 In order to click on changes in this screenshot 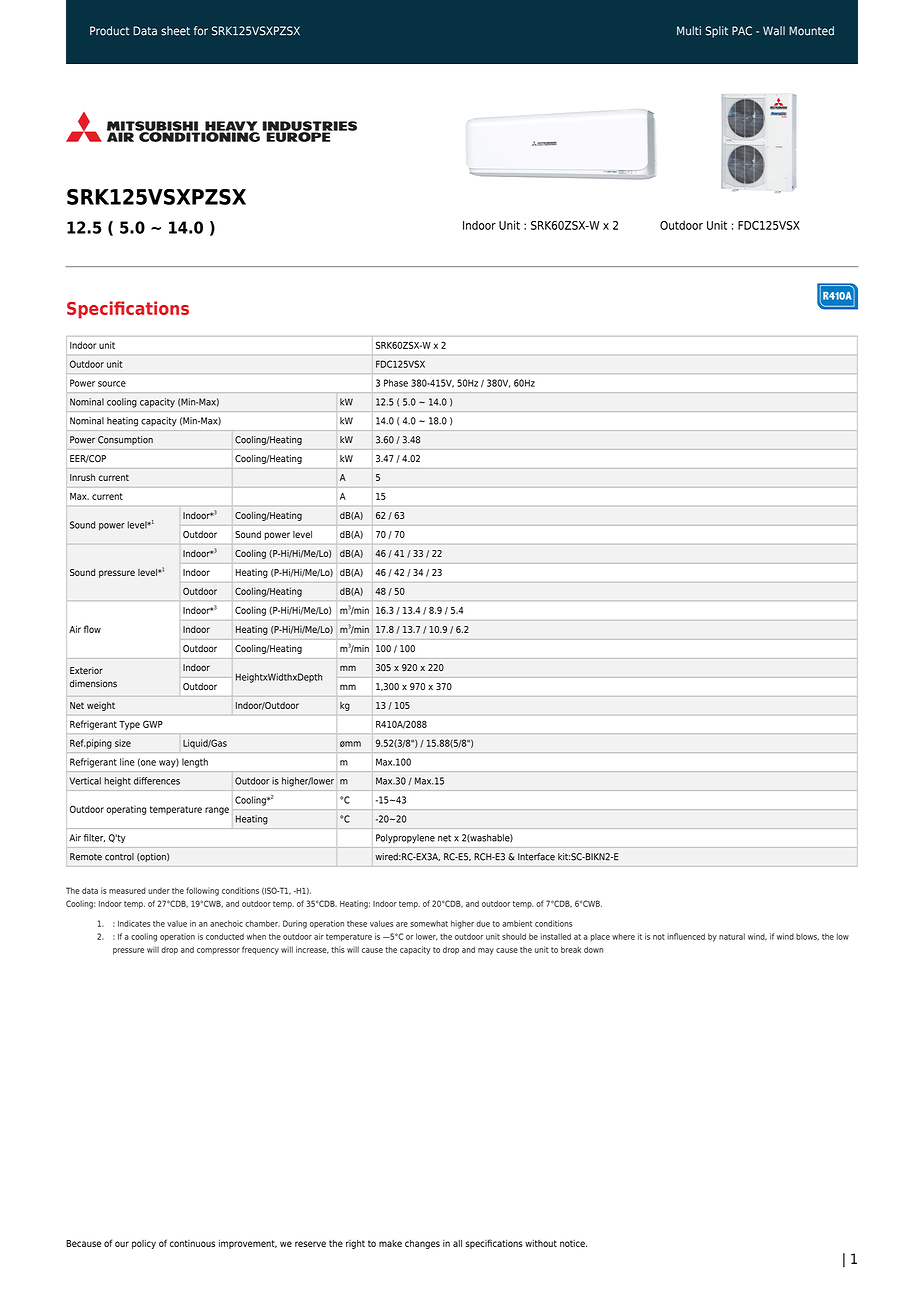, I will do `click(422, 1244)`.
